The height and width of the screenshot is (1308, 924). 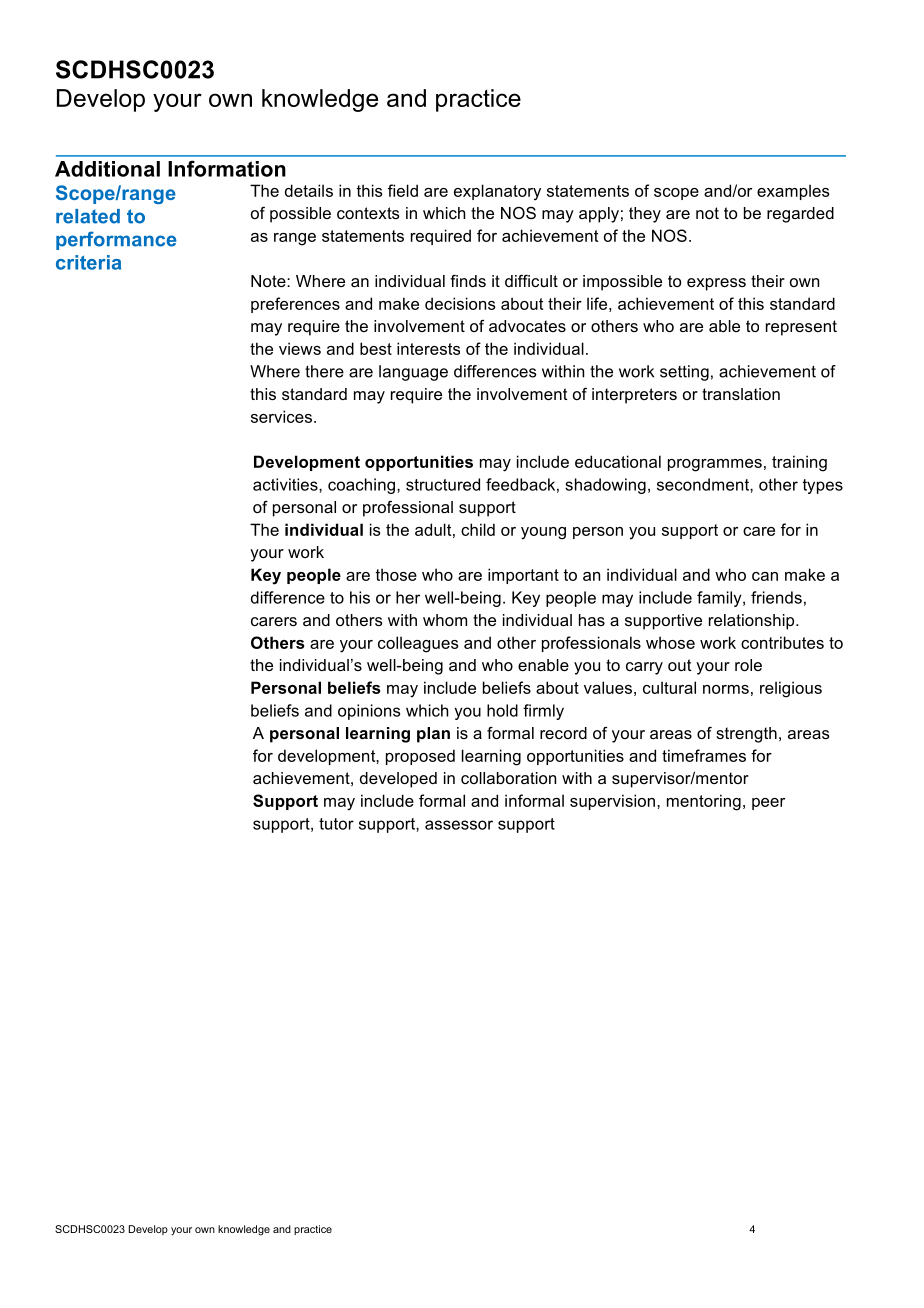 I want to click on activities, so click(x=286, y=484).
